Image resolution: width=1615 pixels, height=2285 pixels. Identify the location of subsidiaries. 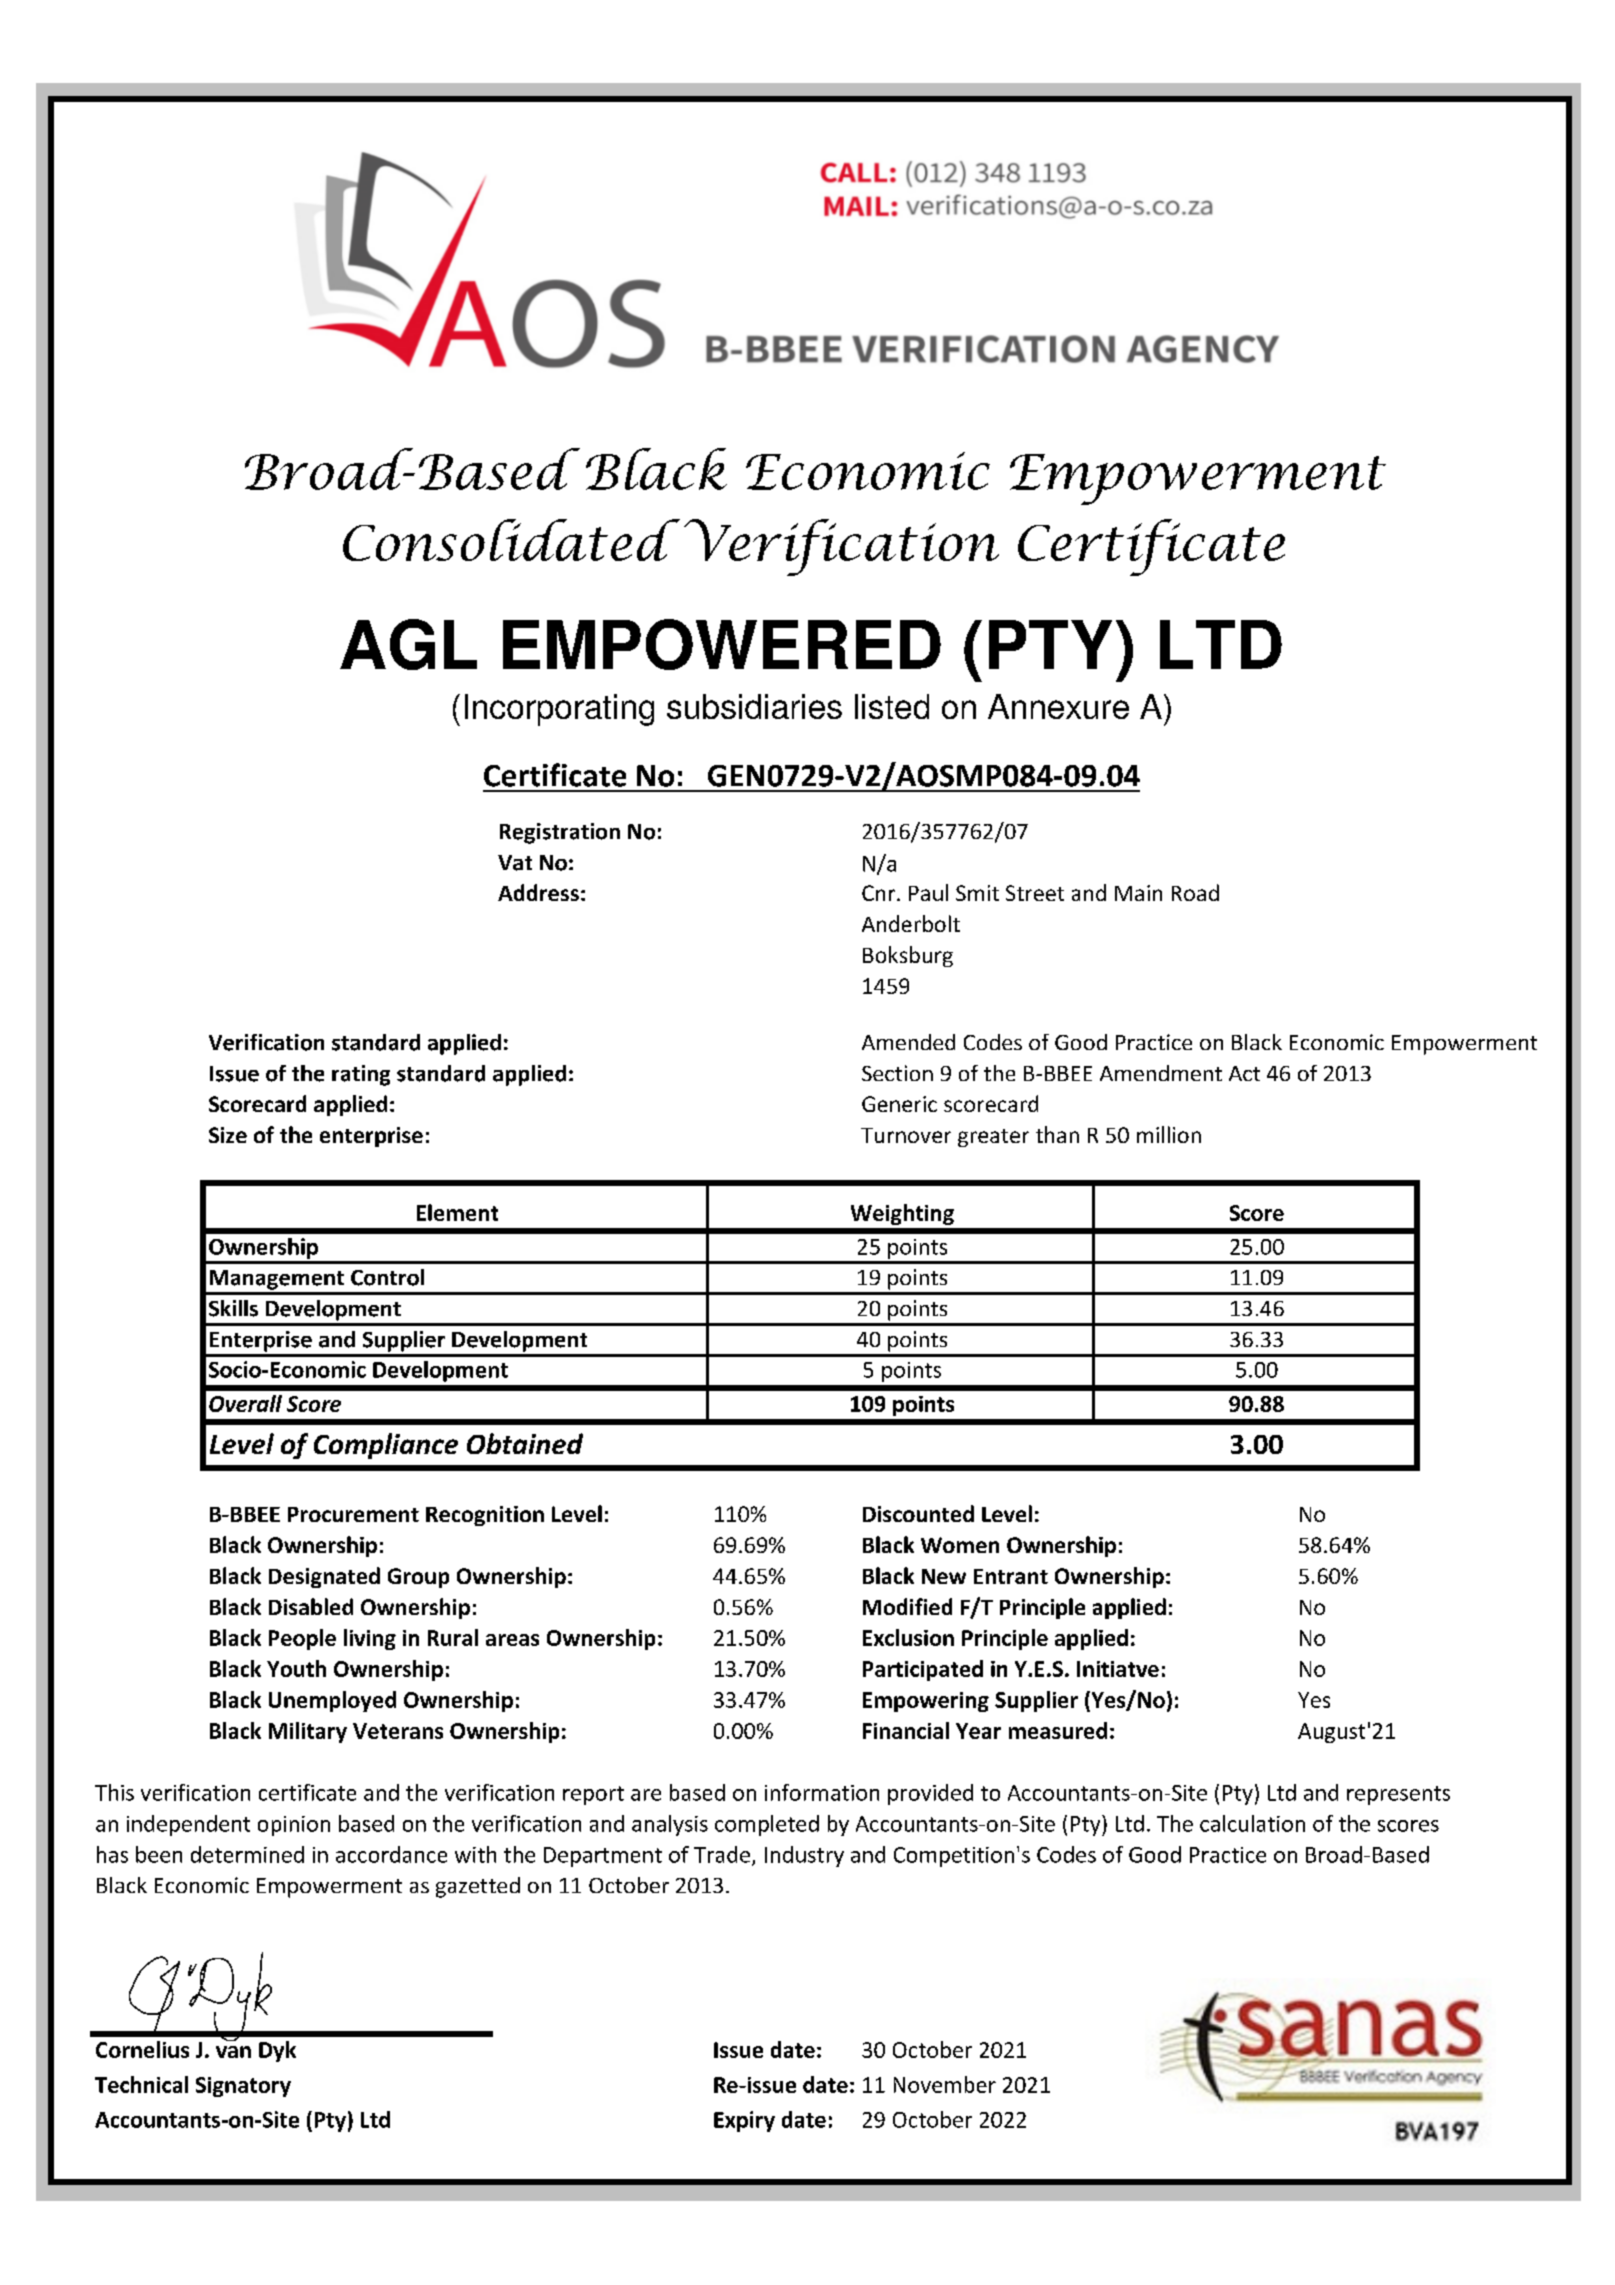
(754, 706).
